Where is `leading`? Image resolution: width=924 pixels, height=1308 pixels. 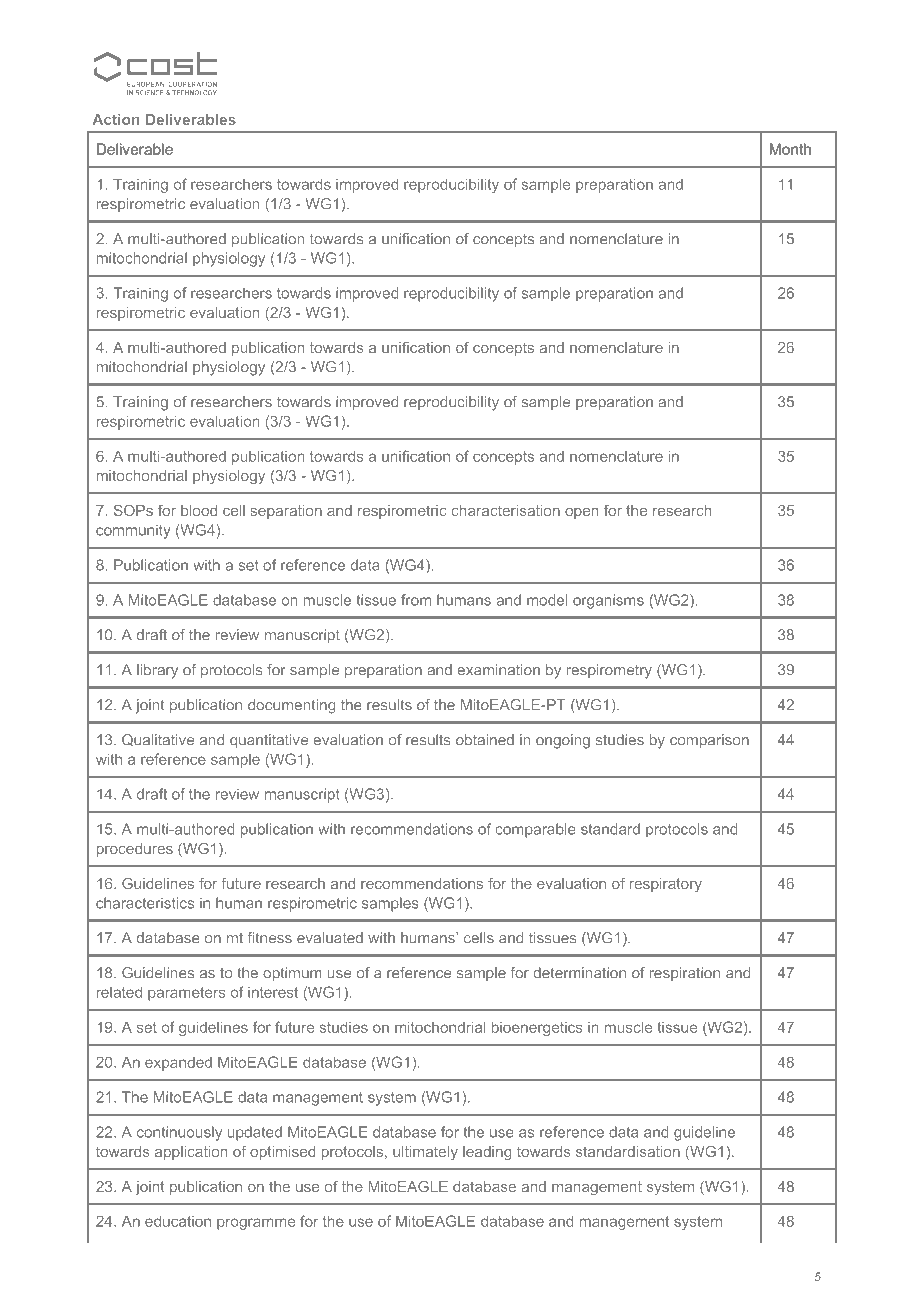
leading is located at coordinates (487, 1153).
